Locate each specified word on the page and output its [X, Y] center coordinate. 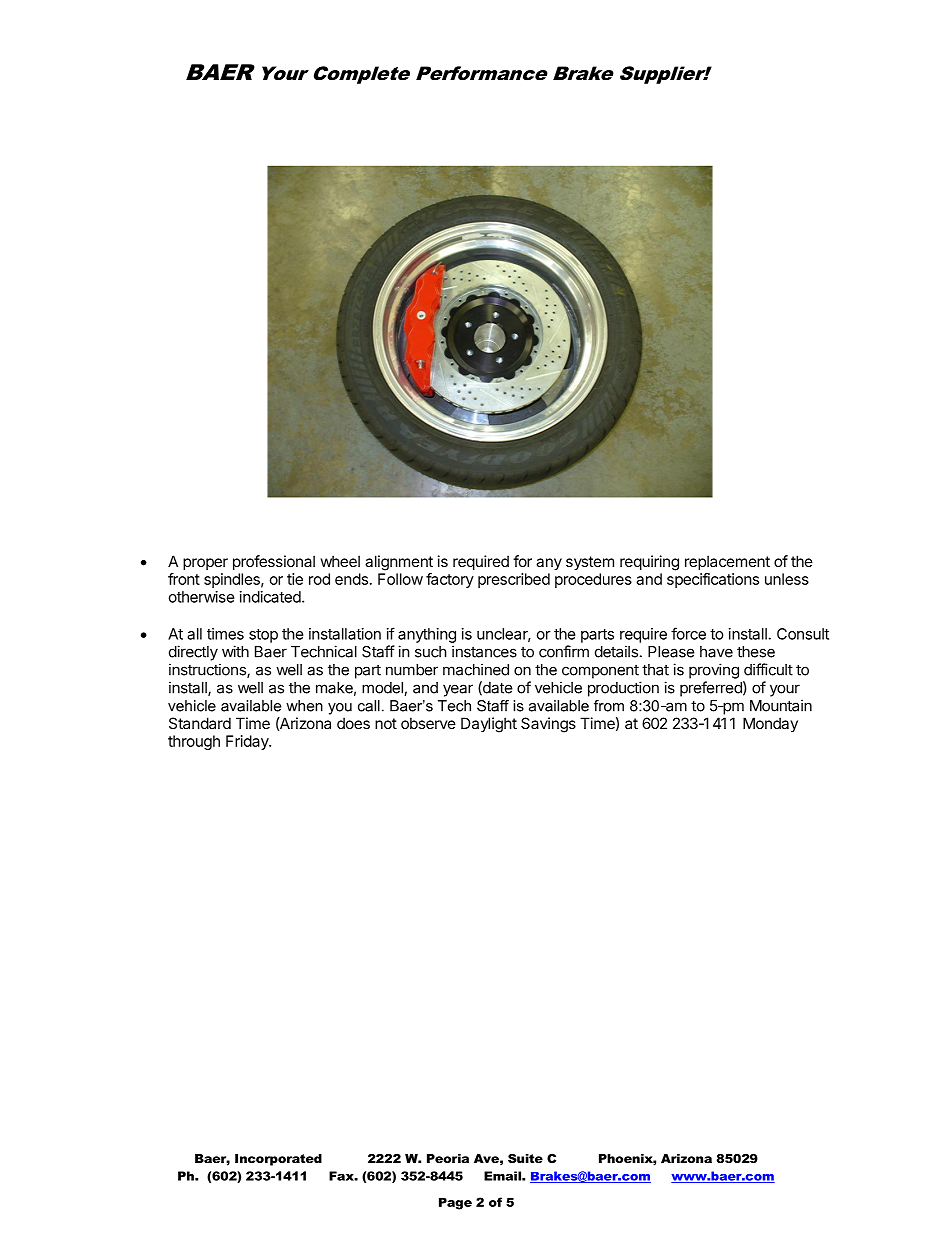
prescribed [514, 580]
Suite [525, 1158]
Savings [548, 725]
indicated [270, 597]
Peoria [448, 1158]
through [194, 742]
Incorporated [278, 1160]
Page [455, 1203]
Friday [248, 742]
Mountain [781, 705]
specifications [713, 580]
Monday [770, 724]
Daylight [489, 725]
